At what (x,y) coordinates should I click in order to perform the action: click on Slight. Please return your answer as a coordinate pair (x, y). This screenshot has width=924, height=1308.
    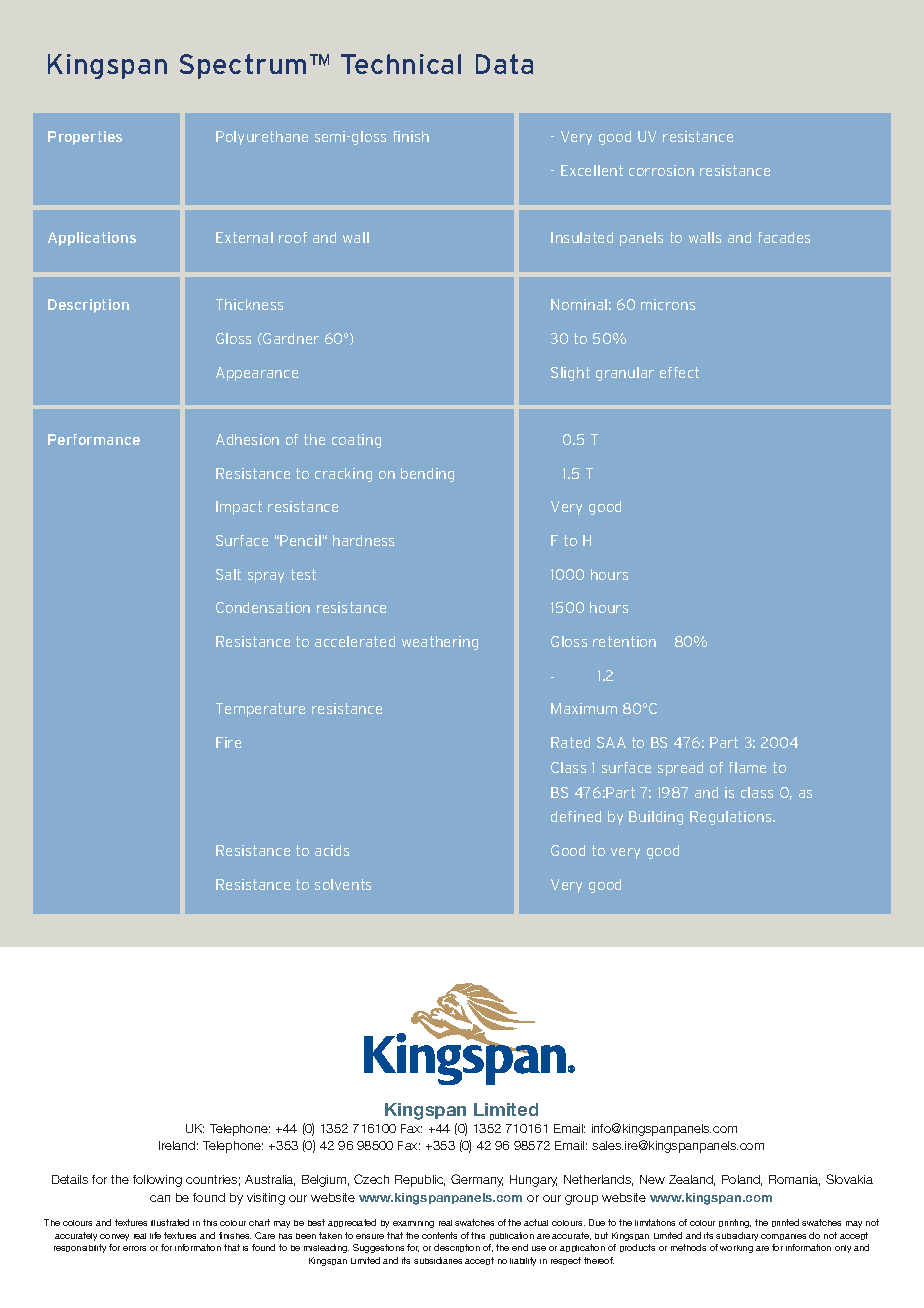
    Looking at the image, I should click on (570, 374).
